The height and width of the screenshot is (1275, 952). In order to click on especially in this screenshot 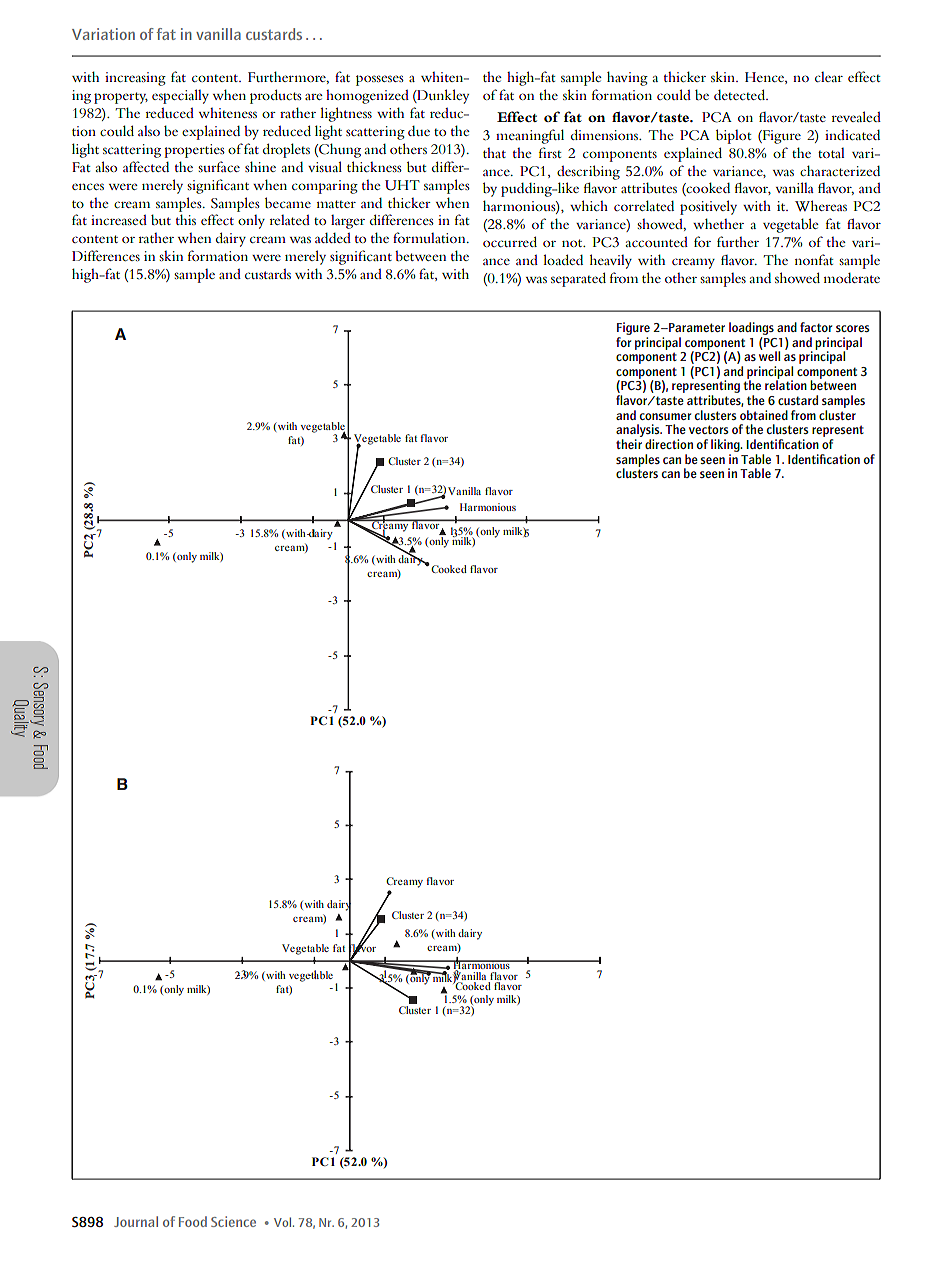, I will do `click(180, 96)`.
